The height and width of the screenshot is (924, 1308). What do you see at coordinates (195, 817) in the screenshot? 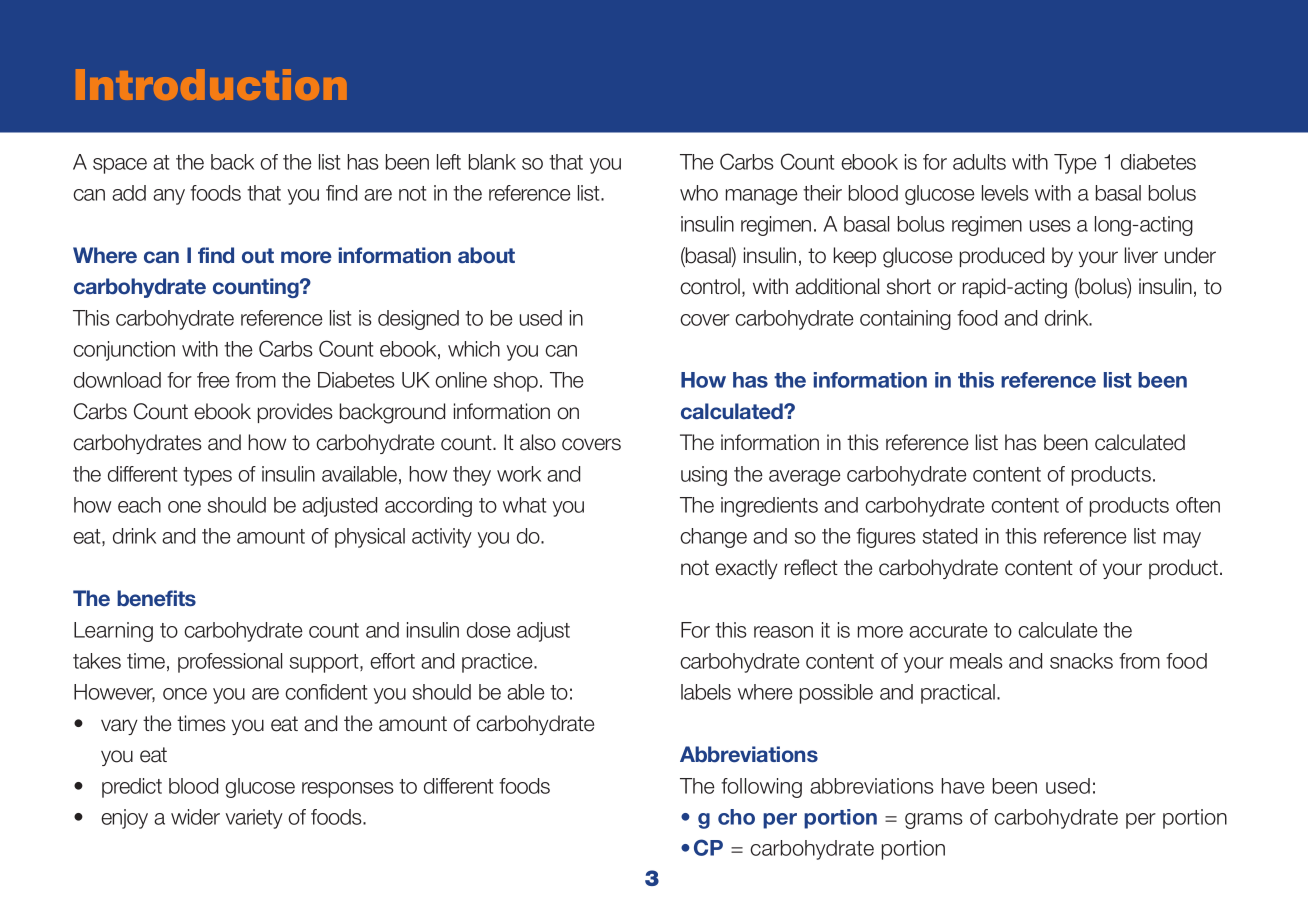
I see `wider` at bounding box center [195, 817].
